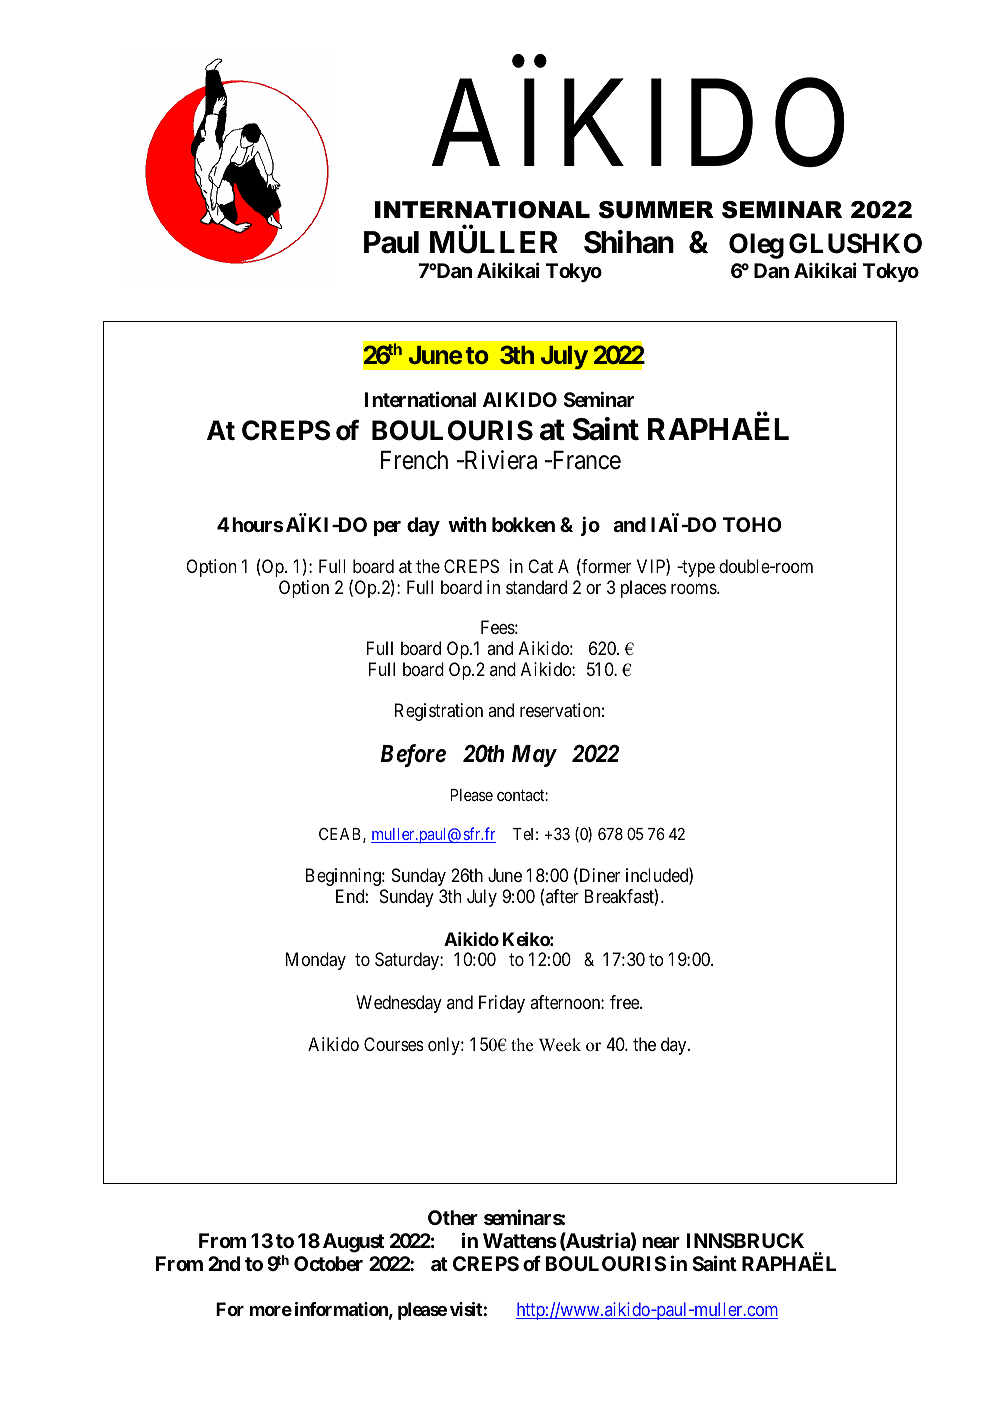  Describe the element at coordinates (629, 242) in the document. I see `Shihan` at that location.
